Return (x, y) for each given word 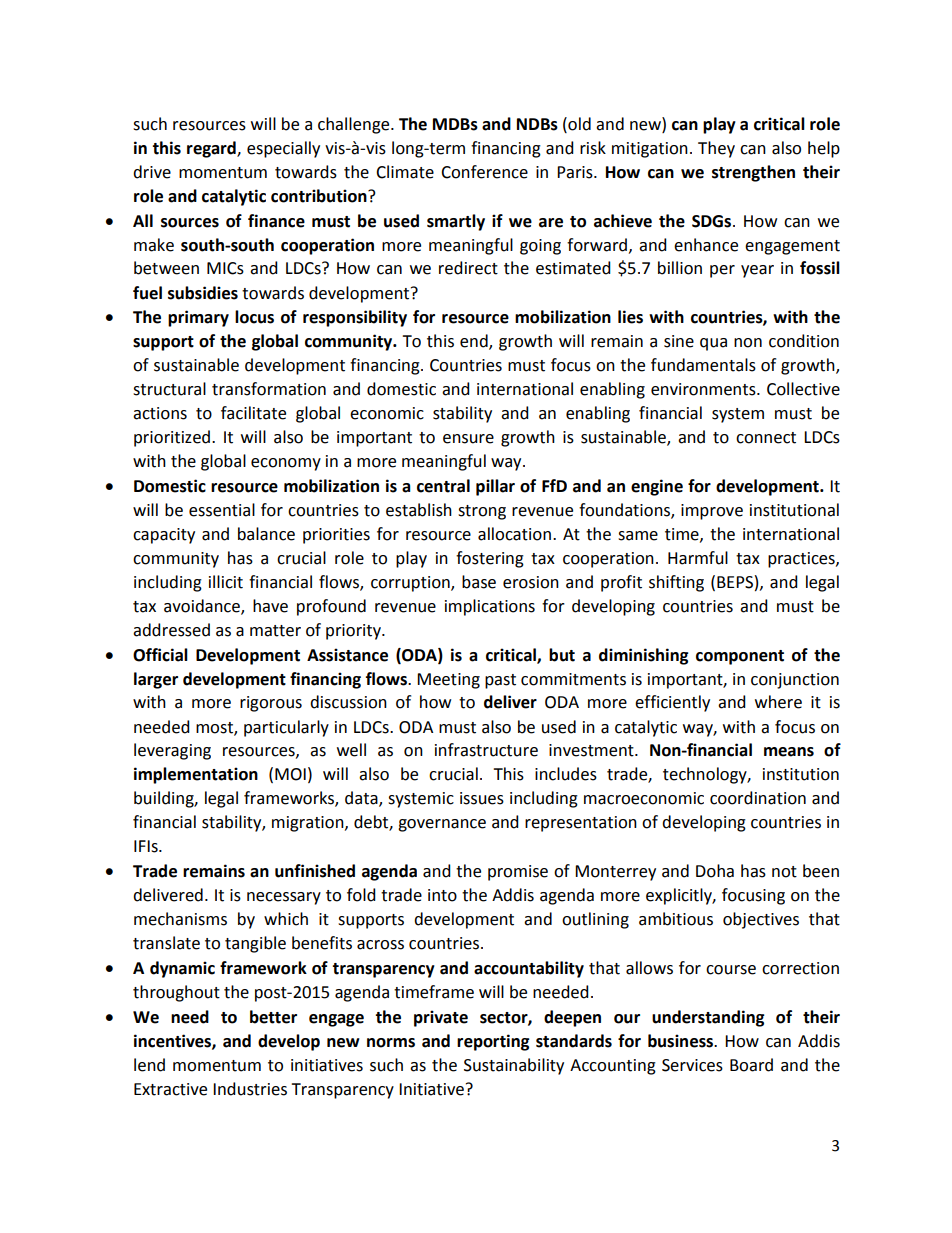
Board (751, 1065)
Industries (250, 1089)
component (740, 657)
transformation (269, 389)
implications (490, 607)
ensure (468, 439)
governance (442, 825)
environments (704, 389)
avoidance (203, 606)
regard (212, 149)
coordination (758, 798)
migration (309, 824)
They (716, 149)
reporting (493, 1042)
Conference (484, 172)
